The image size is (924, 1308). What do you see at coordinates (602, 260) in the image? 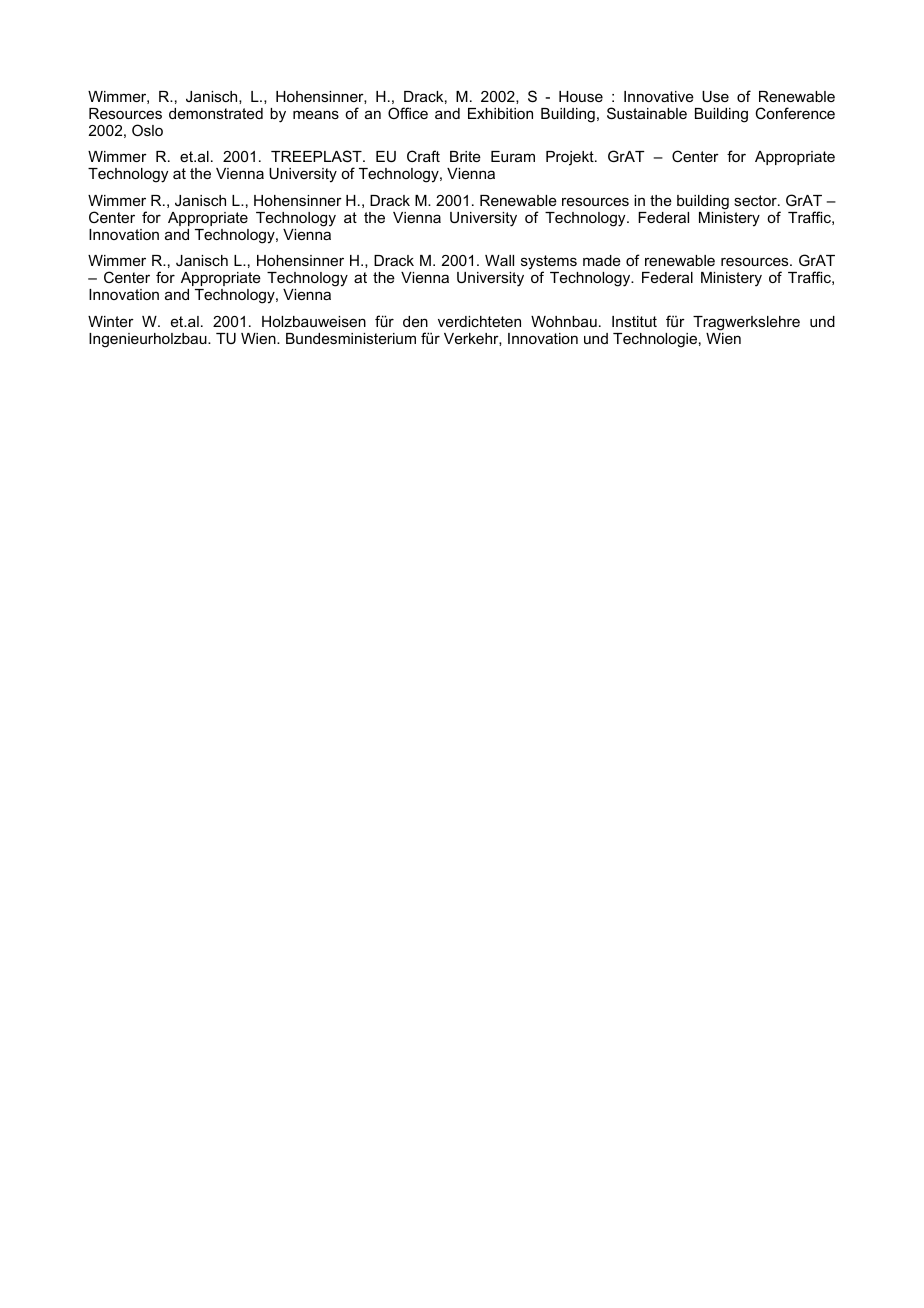
I see `made` at bounding box center [602, 260].
